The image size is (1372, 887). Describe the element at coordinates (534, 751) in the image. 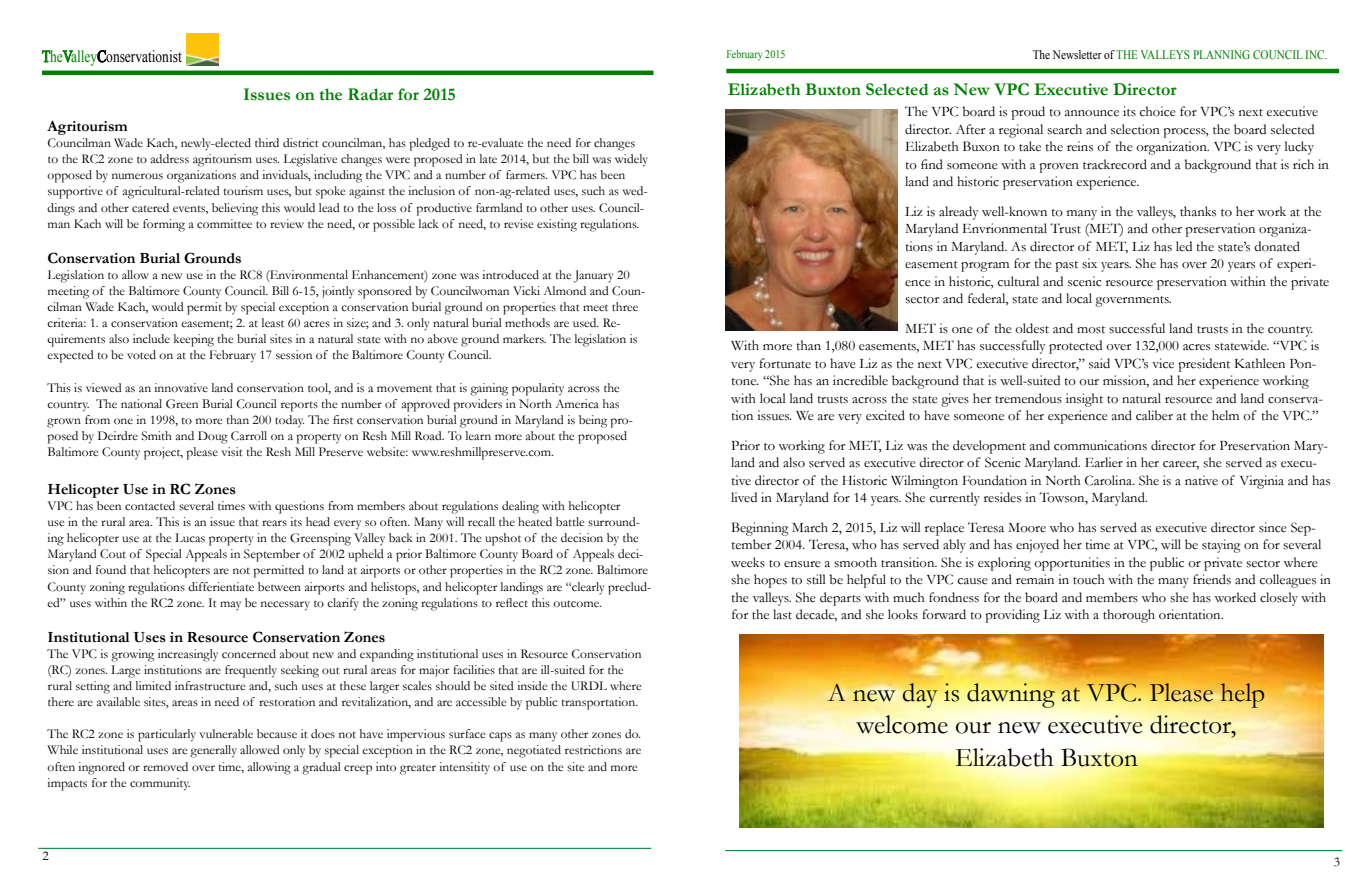

I see `negotiated` at that location.
